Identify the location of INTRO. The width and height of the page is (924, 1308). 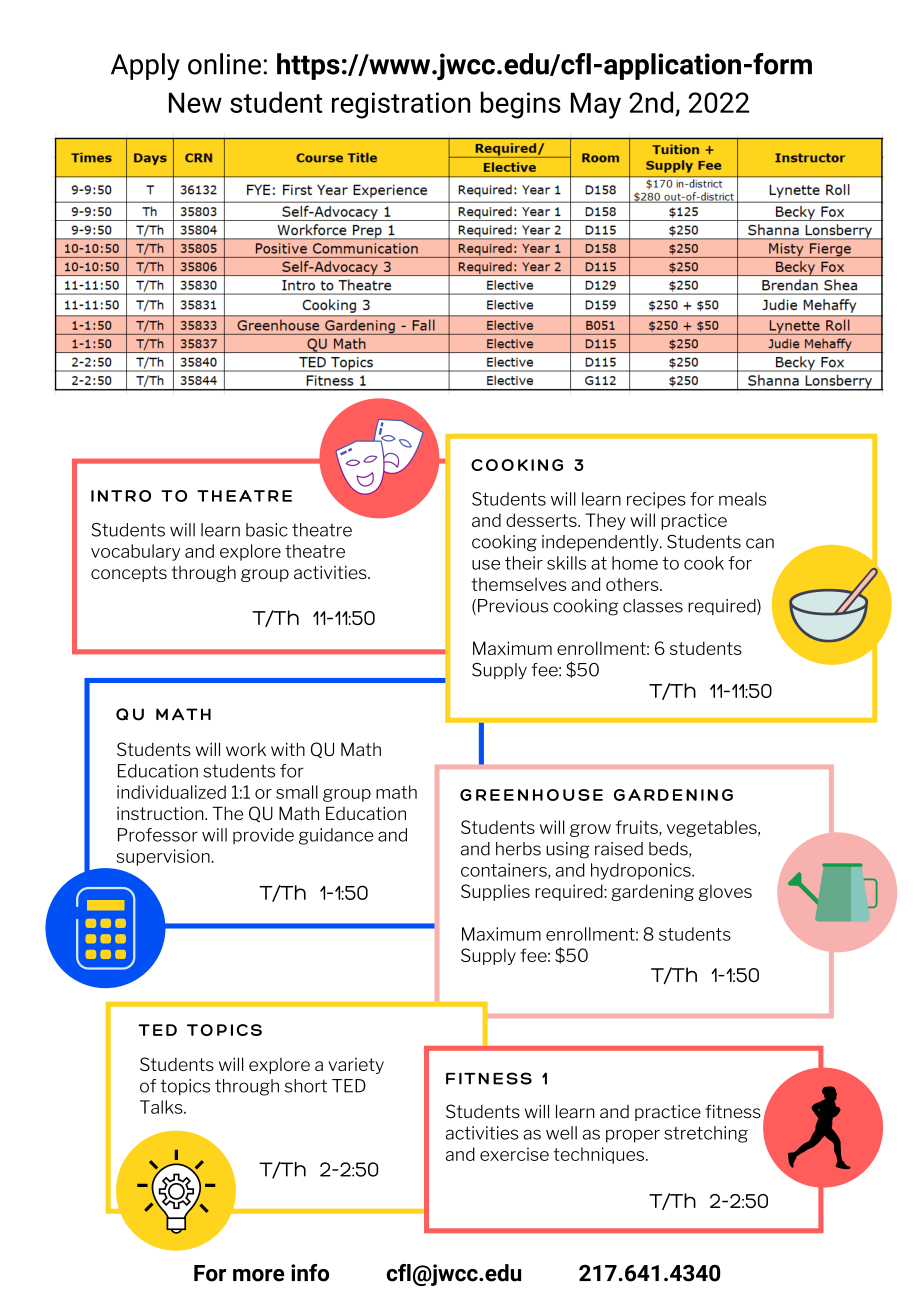
(121, 496).
